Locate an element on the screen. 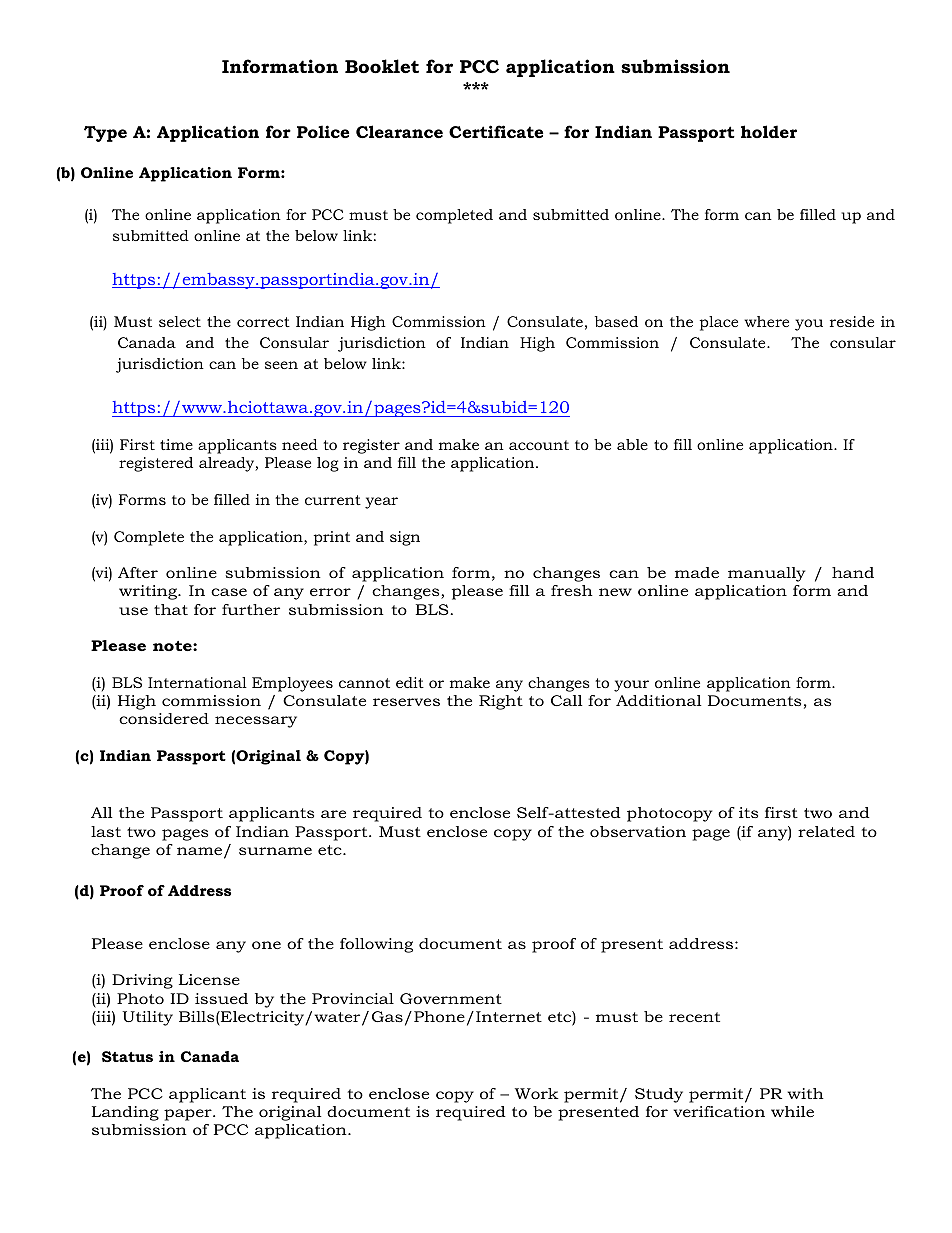 The image size is (952, 1233). holder is located at coordinates (769, 131).
